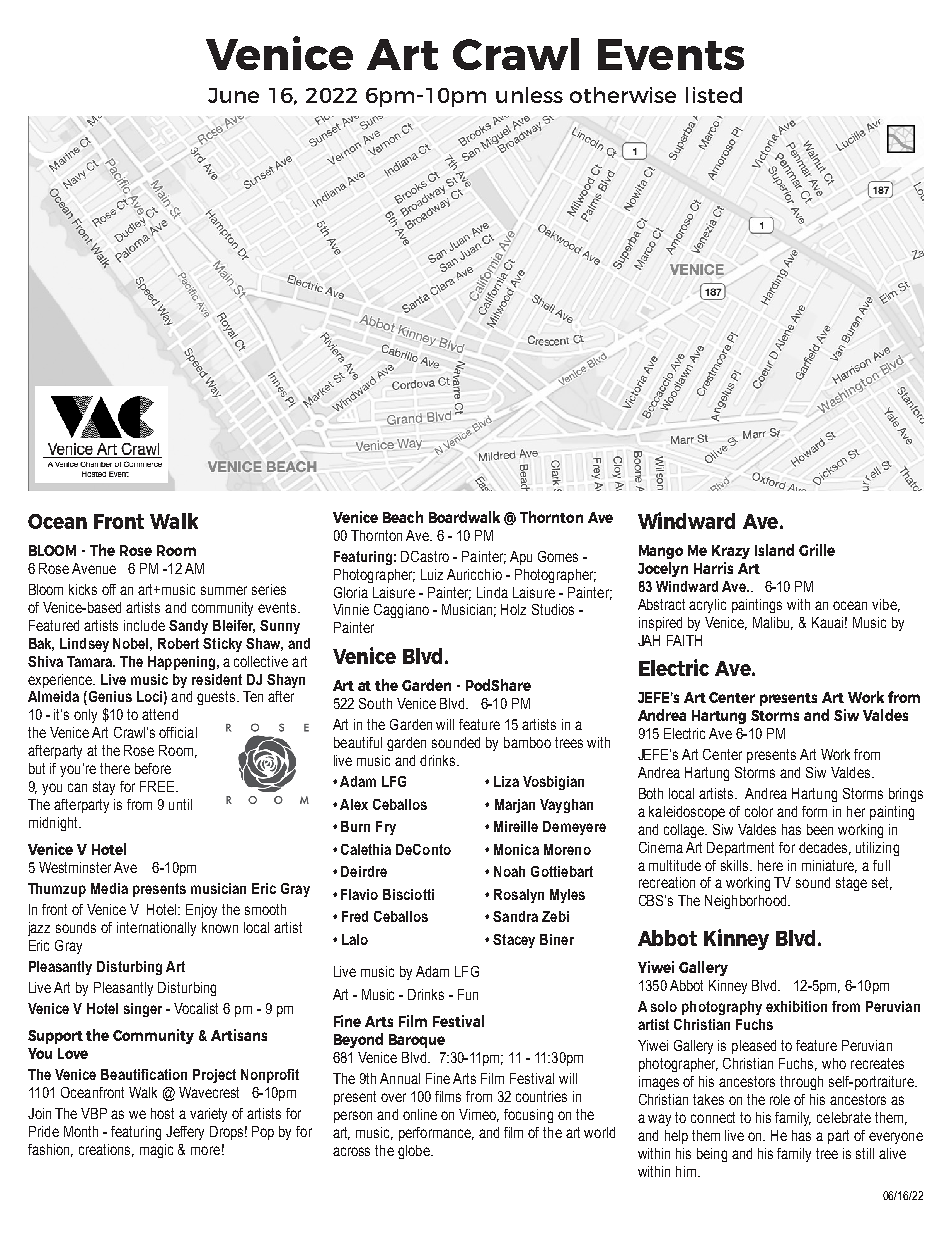 This document has width=952, height=1233. I want to click on Malibu, so click(773, 623).
